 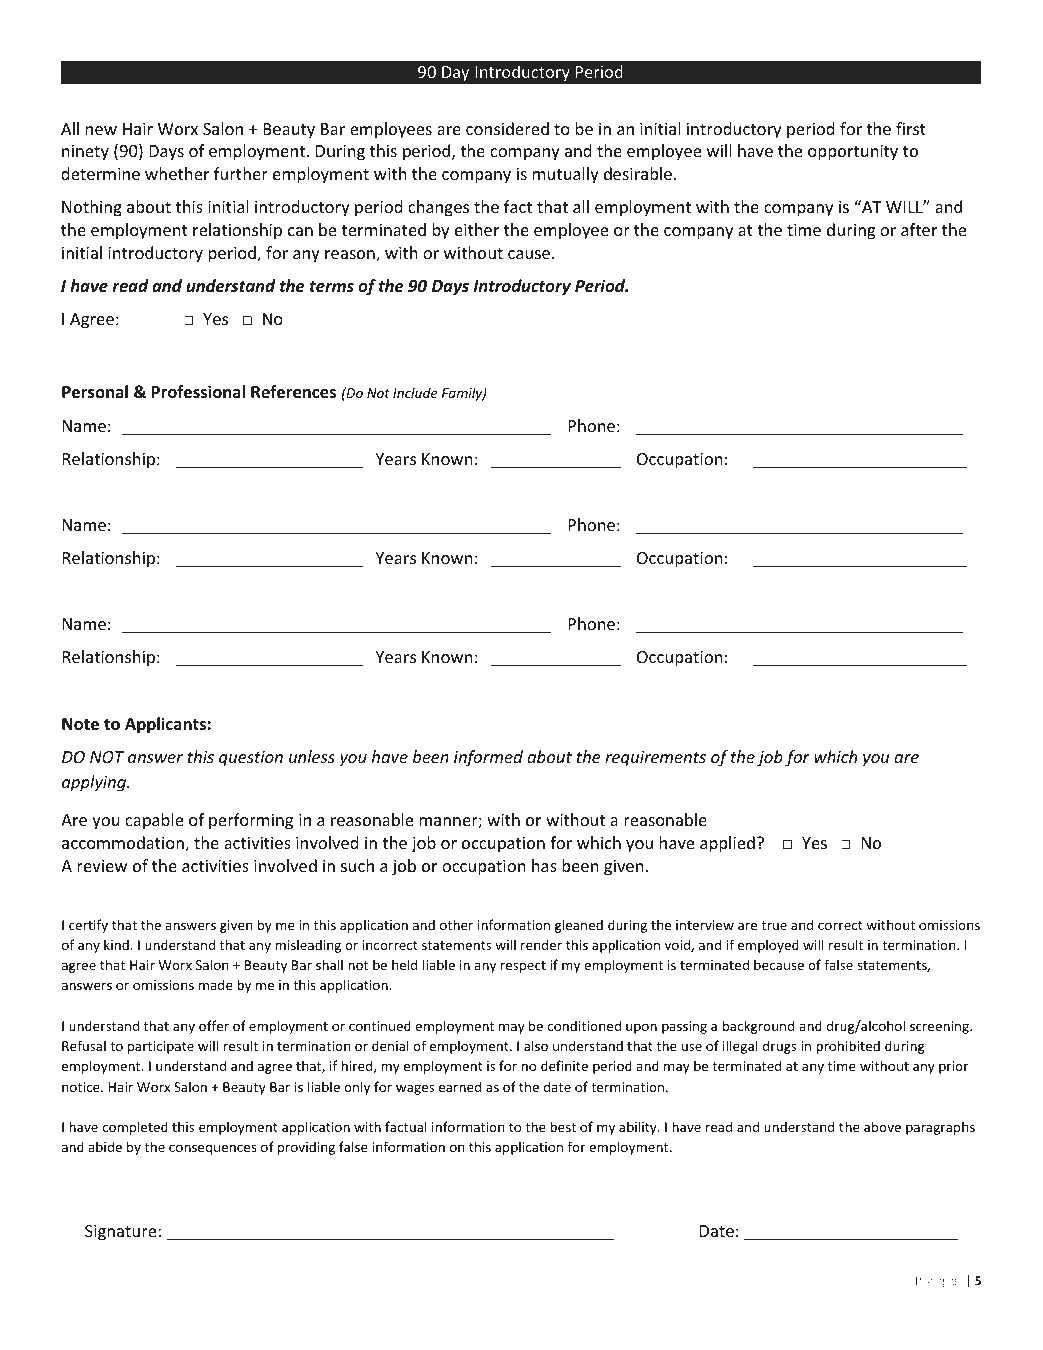 What do you see at coordinates (415, 392) in the page?
I see `Include` at bounding box center [415, 392].
